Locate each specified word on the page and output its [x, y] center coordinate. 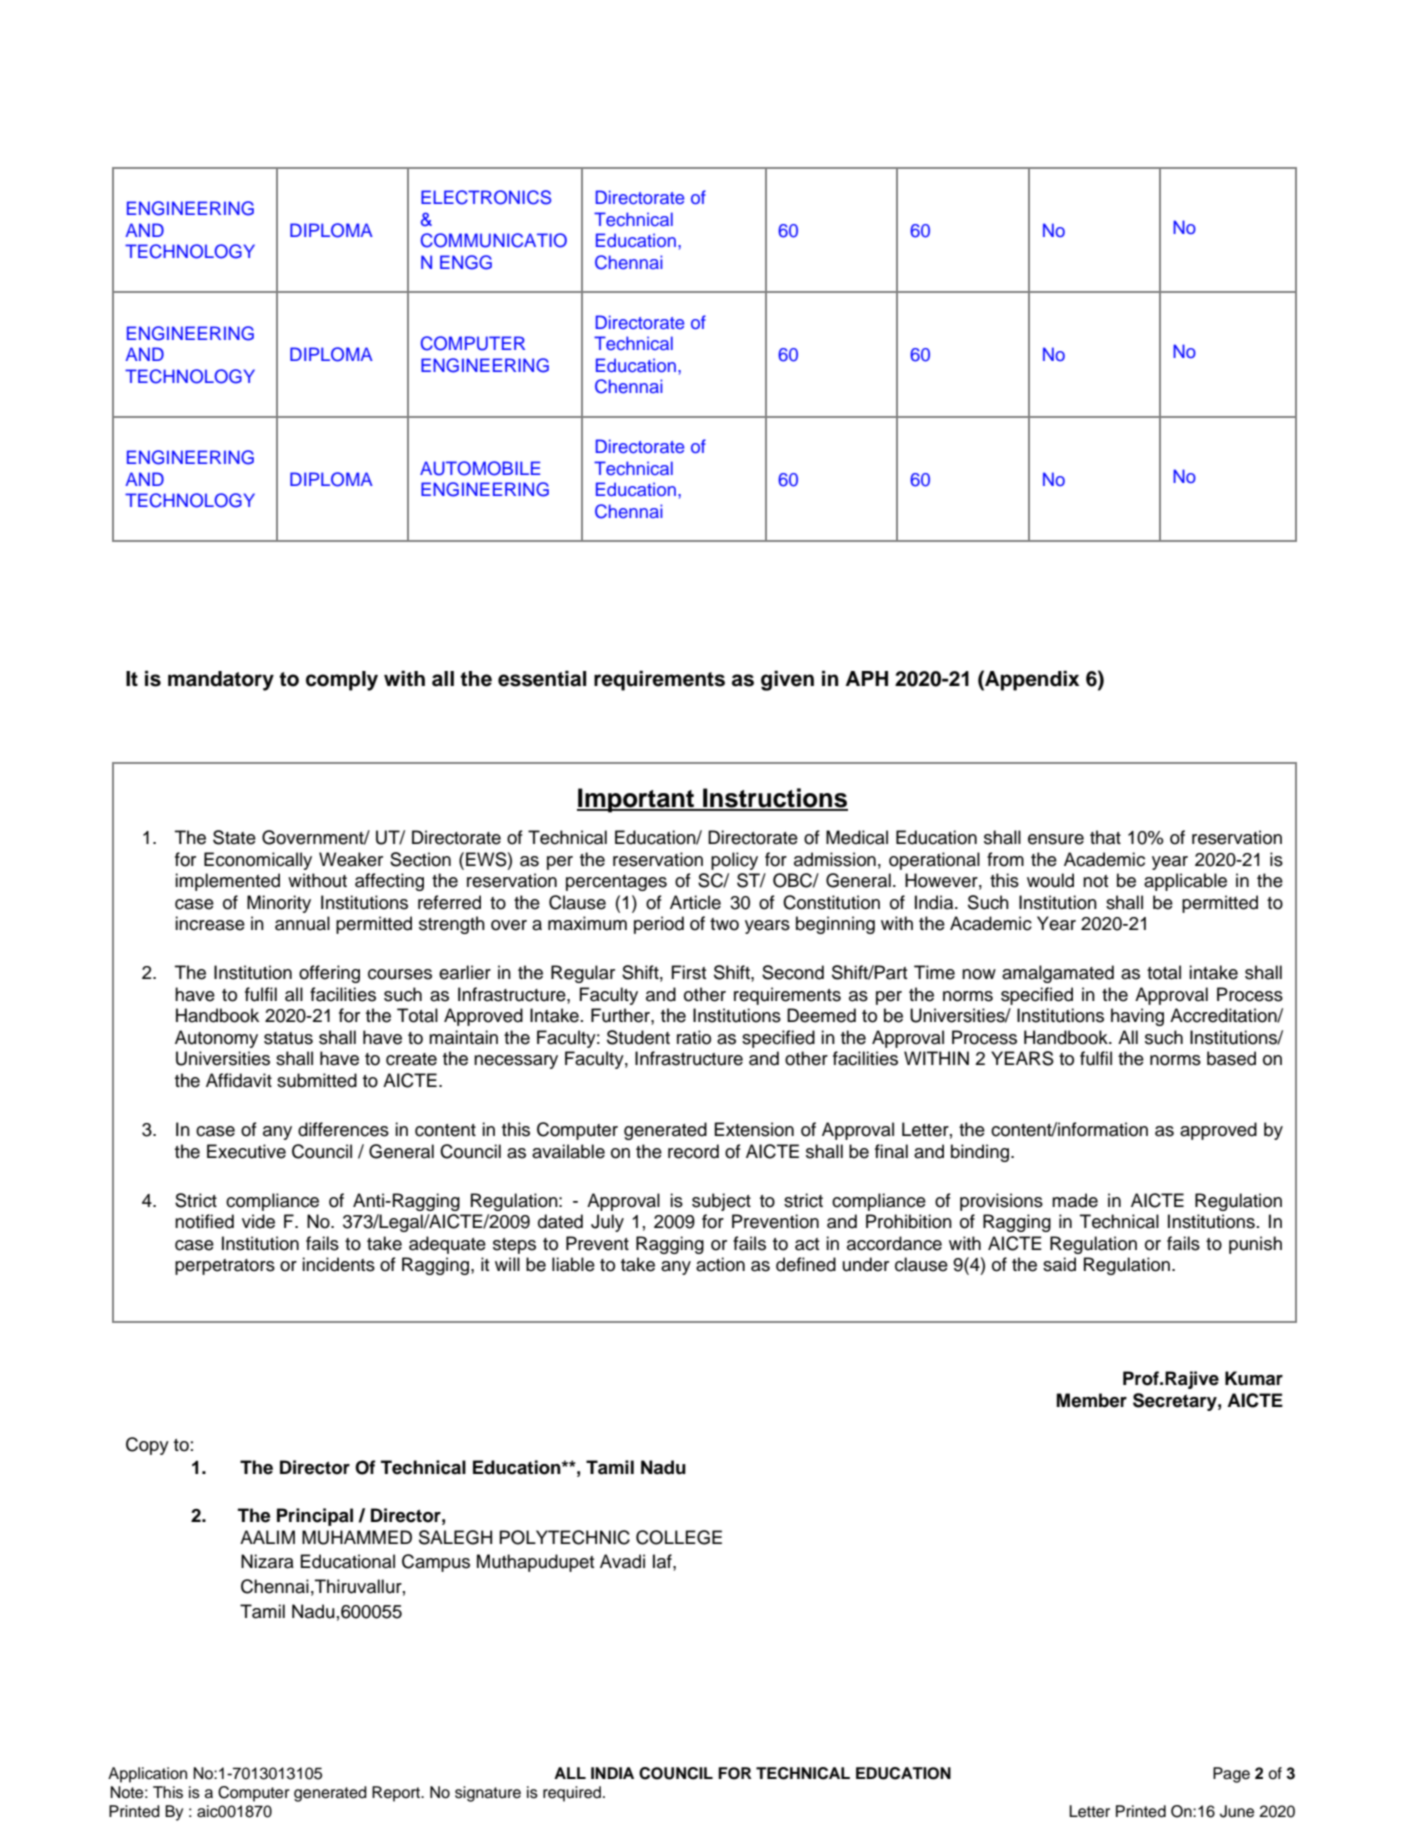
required [573, 1794]
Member [1092, 1400]
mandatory [221, 681]
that [1105, 837]
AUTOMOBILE [480, 468]
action [720, 1264]
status [288, 1038]
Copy [147, 1446]
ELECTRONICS [486, 197]
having [1137, 1017]
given [787, 681]
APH [866, 678]
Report [397, 1794]
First [689, 972]
